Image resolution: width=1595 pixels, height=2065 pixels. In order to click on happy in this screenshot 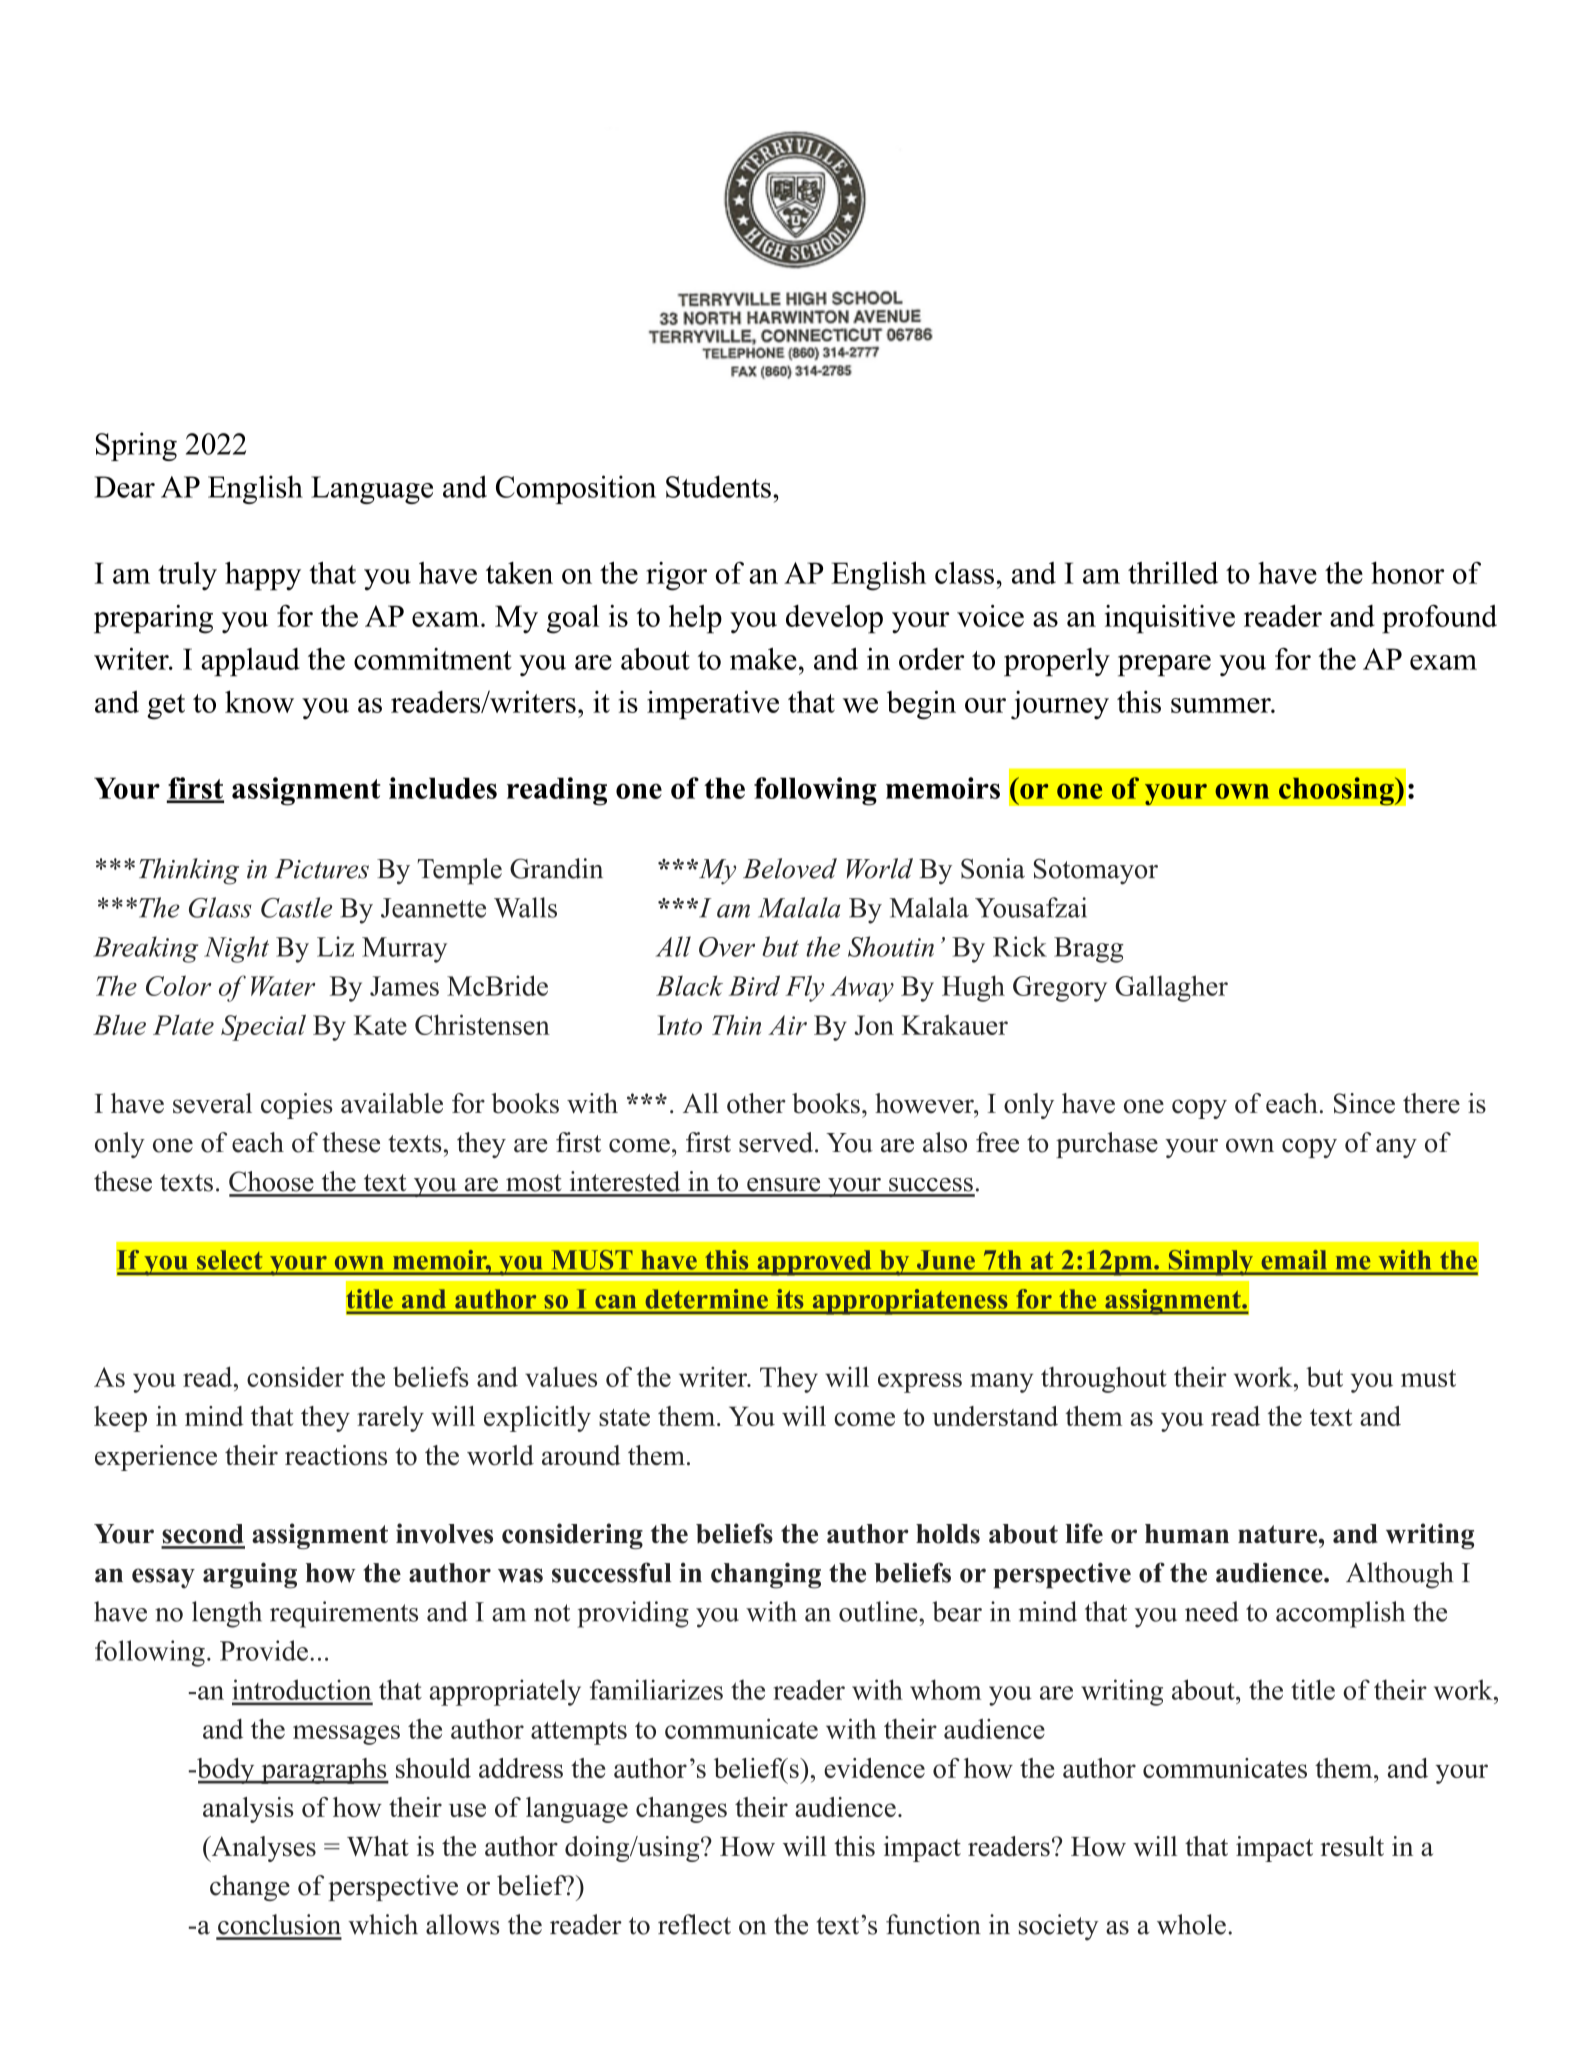, I will do `click(263, 576)`.
